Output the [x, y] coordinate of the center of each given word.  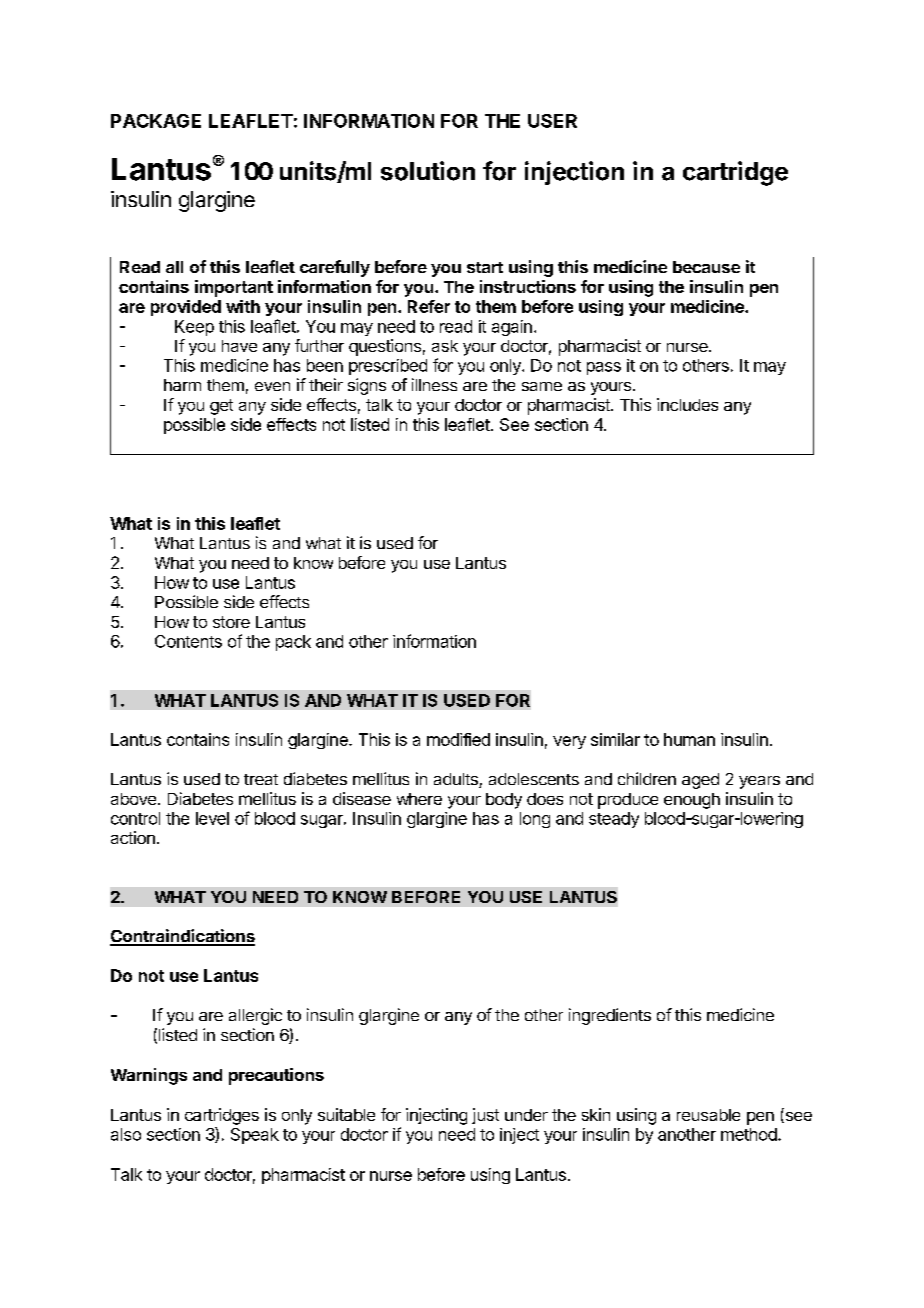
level [212, 818]
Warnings [149, 1076]
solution [428, 171]
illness [434, 384]
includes [687, 404]
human [689, 739]
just [485, 1116]
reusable [708, 1115]
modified [458, 739]
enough [692, 801]
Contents [188, 641]
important [234, 288]
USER [552, 121]
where [419, 799]
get [221, 407]
